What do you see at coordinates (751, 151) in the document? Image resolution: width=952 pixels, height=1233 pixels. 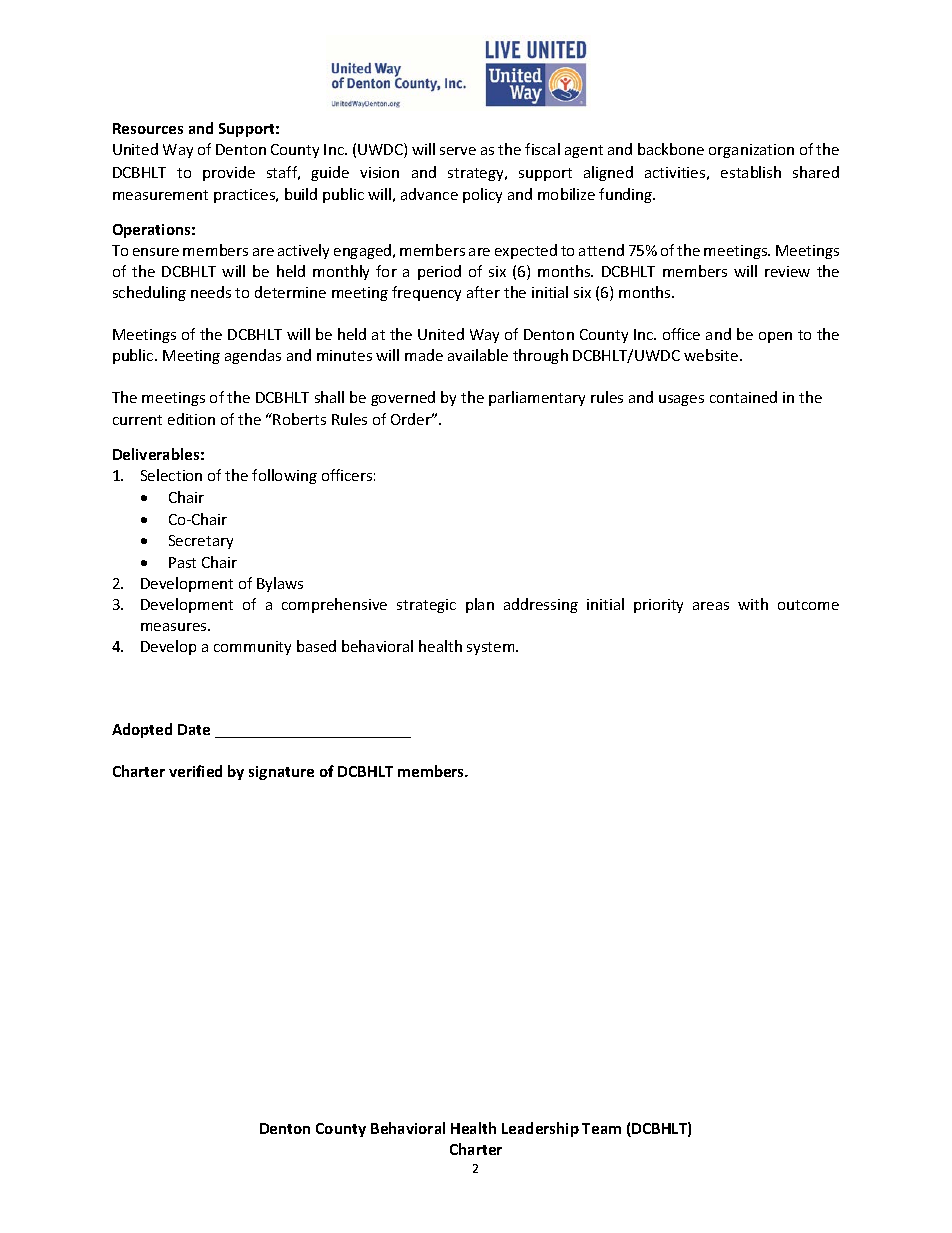 I see `organization` at bounding box center [751, 151].
